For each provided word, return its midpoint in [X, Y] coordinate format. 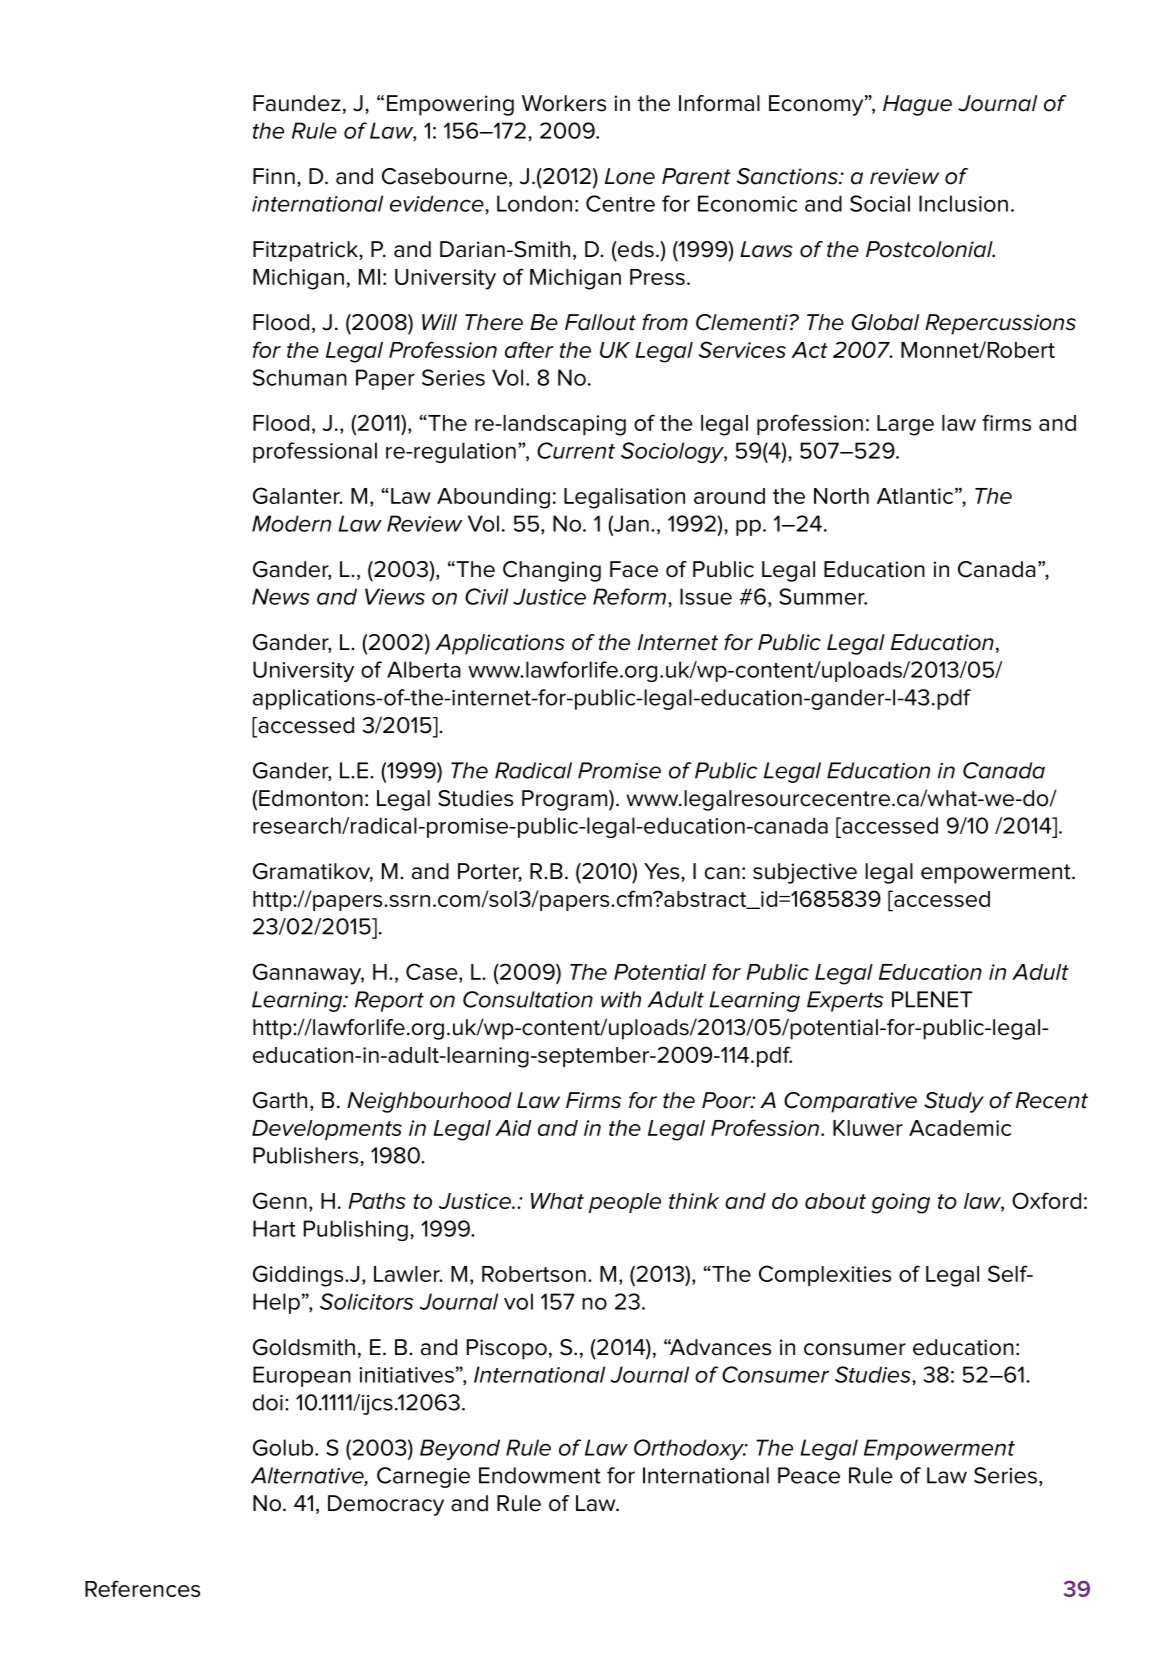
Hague [917, 105]
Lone [630, 176]
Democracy [386, 1505]
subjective [805, 873]
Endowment [540, 1475]
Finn [274, 176]
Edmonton [311, 798]
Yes [663, 871]
